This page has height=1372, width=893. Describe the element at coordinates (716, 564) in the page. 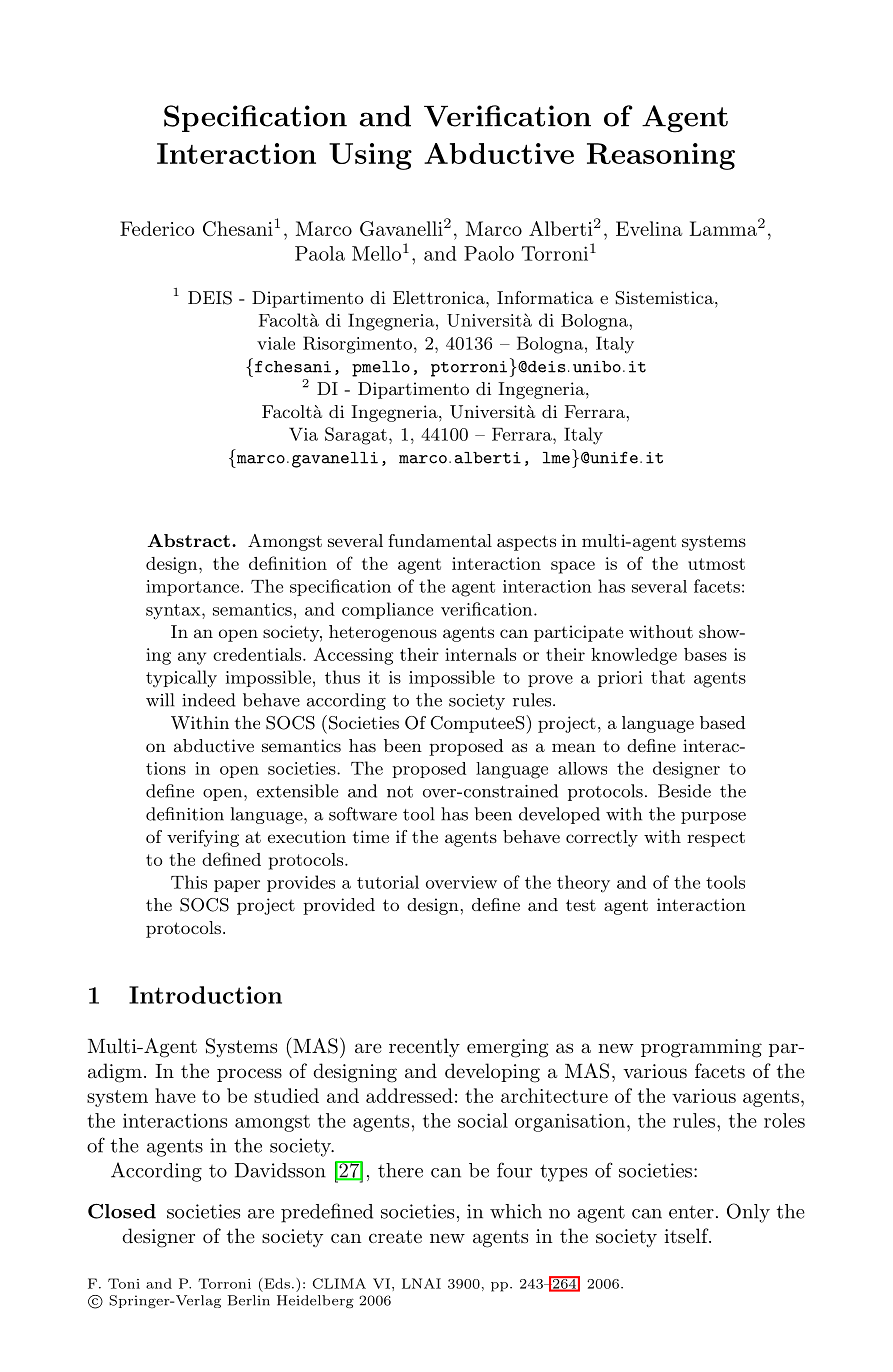

I see `utmost` at that location.
